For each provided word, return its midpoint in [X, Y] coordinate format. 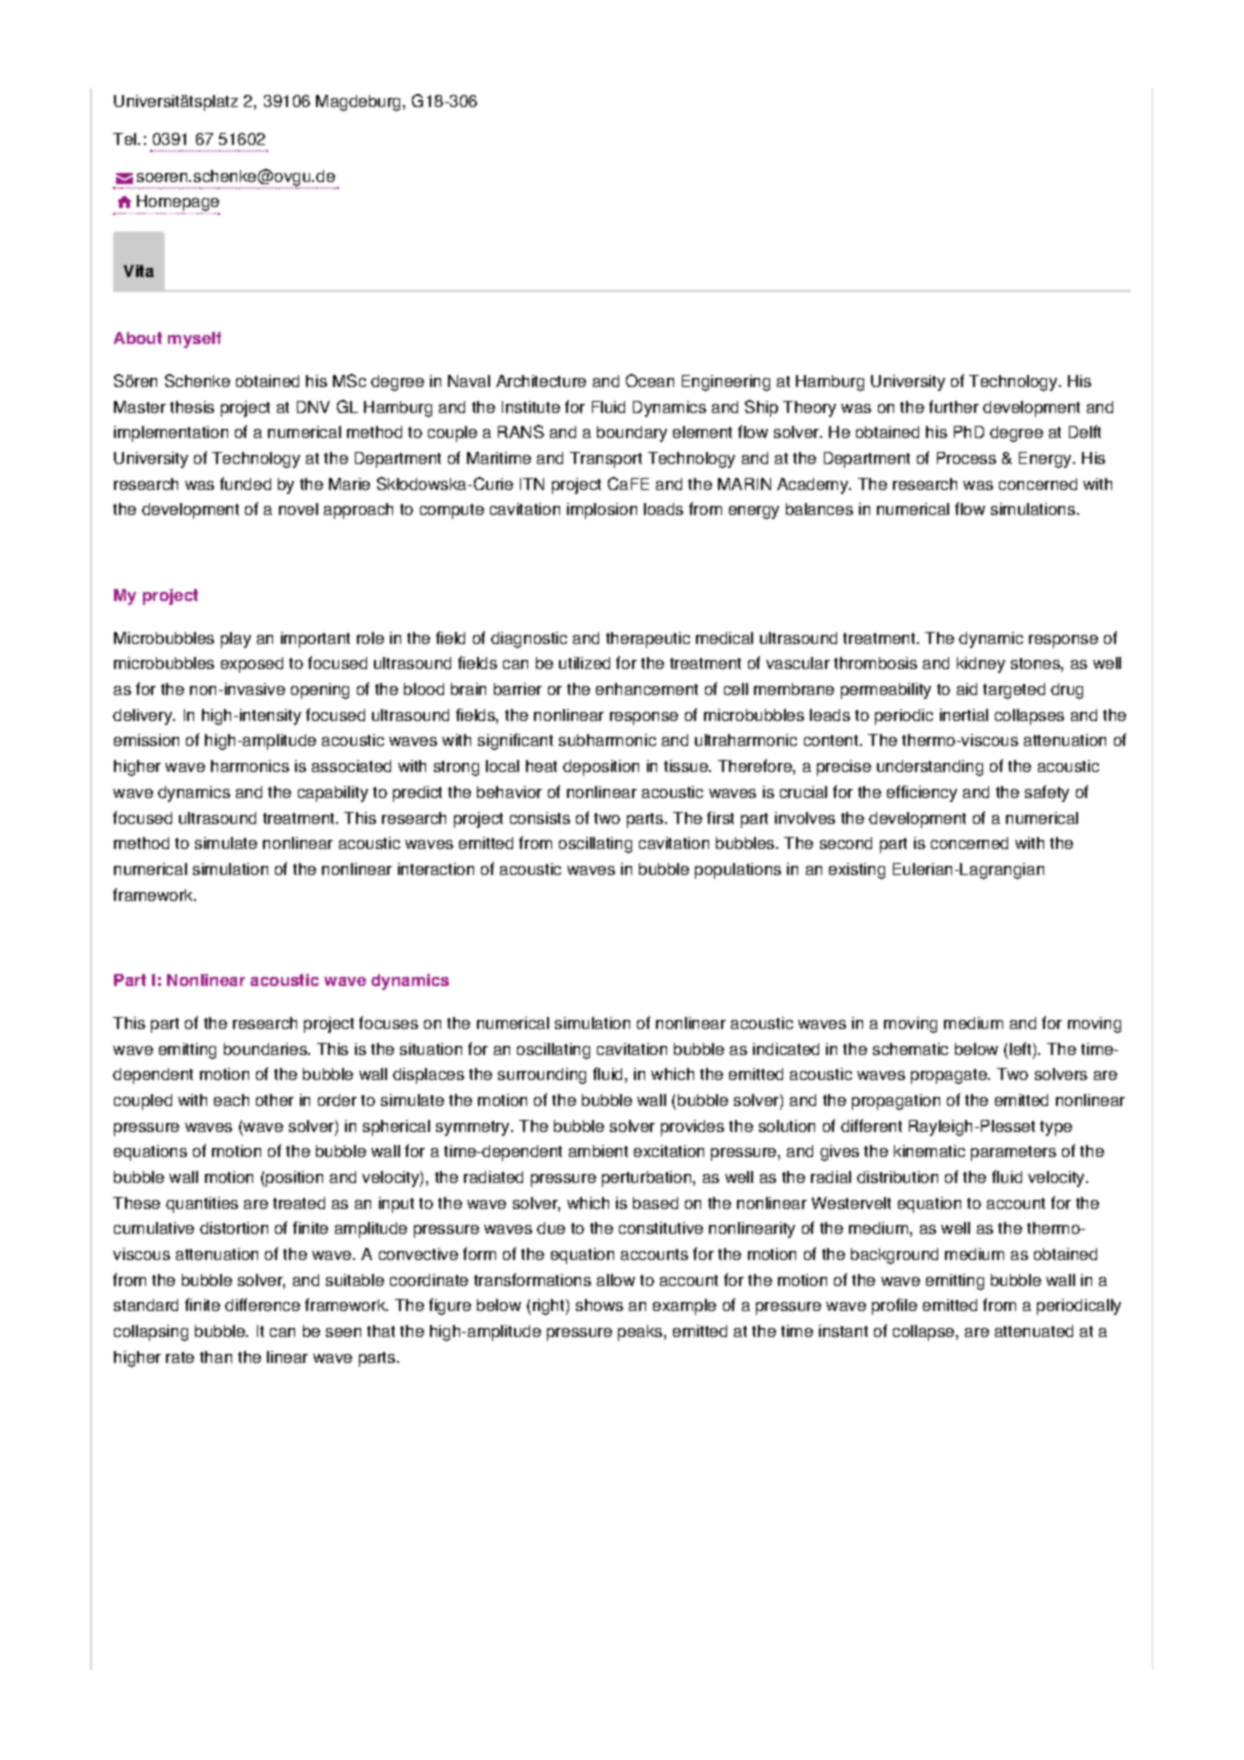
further [954, 406]
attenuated [1034, 1331]
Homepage [178, 203]
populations [738, 871]
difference [262, 1304]
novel [298, 509]
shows [599, 1305]
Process [966, 458]
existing [857, 871]
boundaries [266, 1049]
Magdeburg [358, 103]
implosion [602, 511]
